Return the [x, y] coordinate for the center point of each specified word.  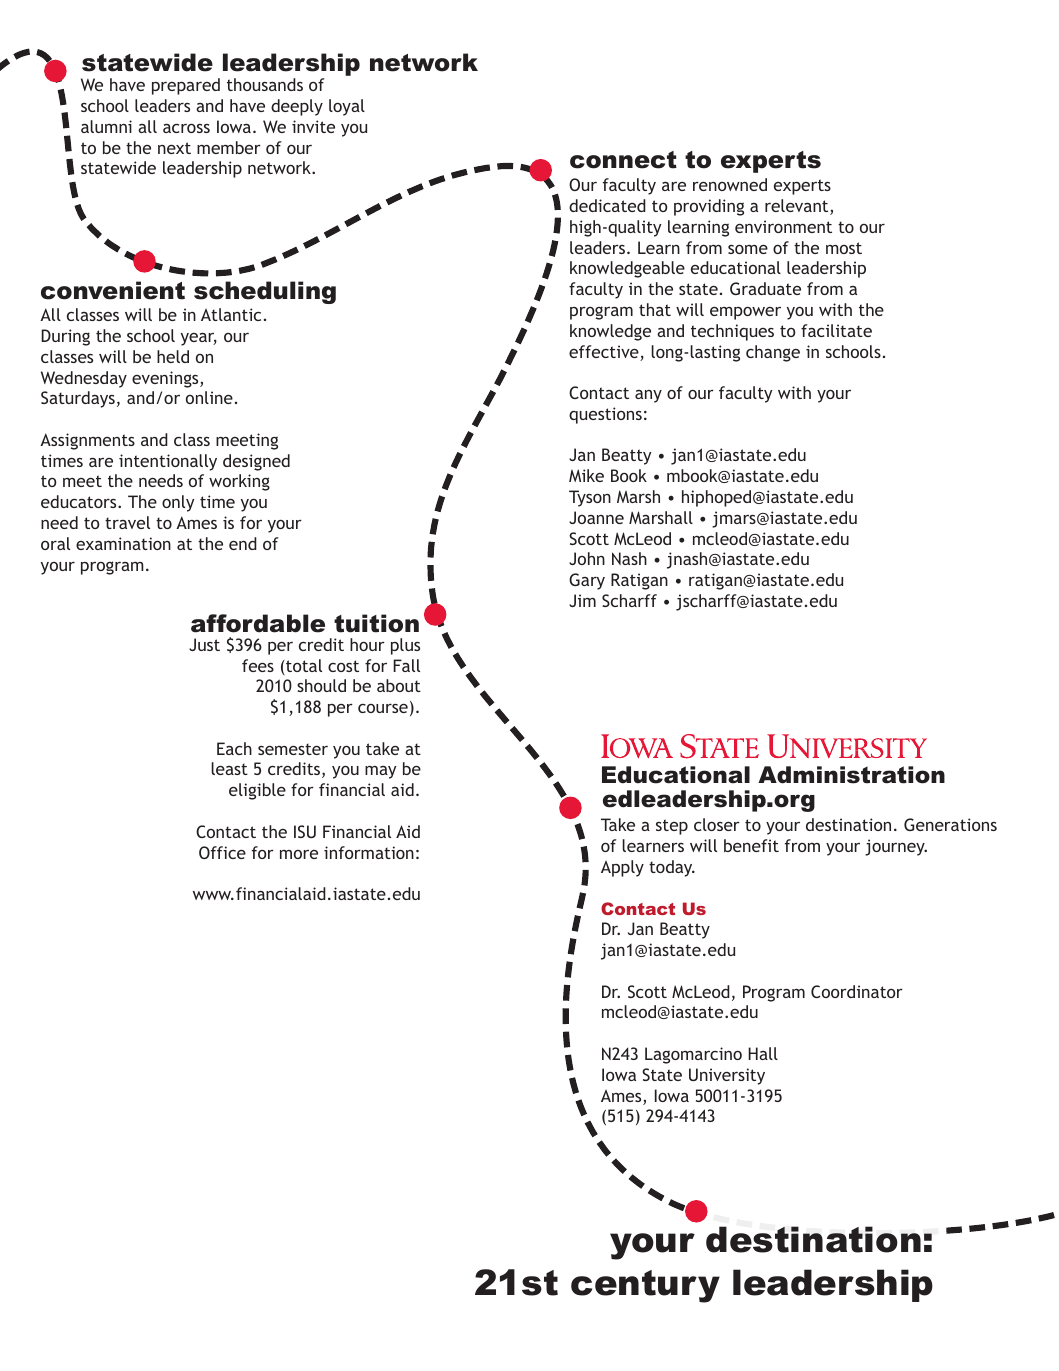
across [186, 128]
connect [623, 160]
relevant [798, 207]
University [727, 1076]
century [645, 1286]
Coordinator [857, 991]
